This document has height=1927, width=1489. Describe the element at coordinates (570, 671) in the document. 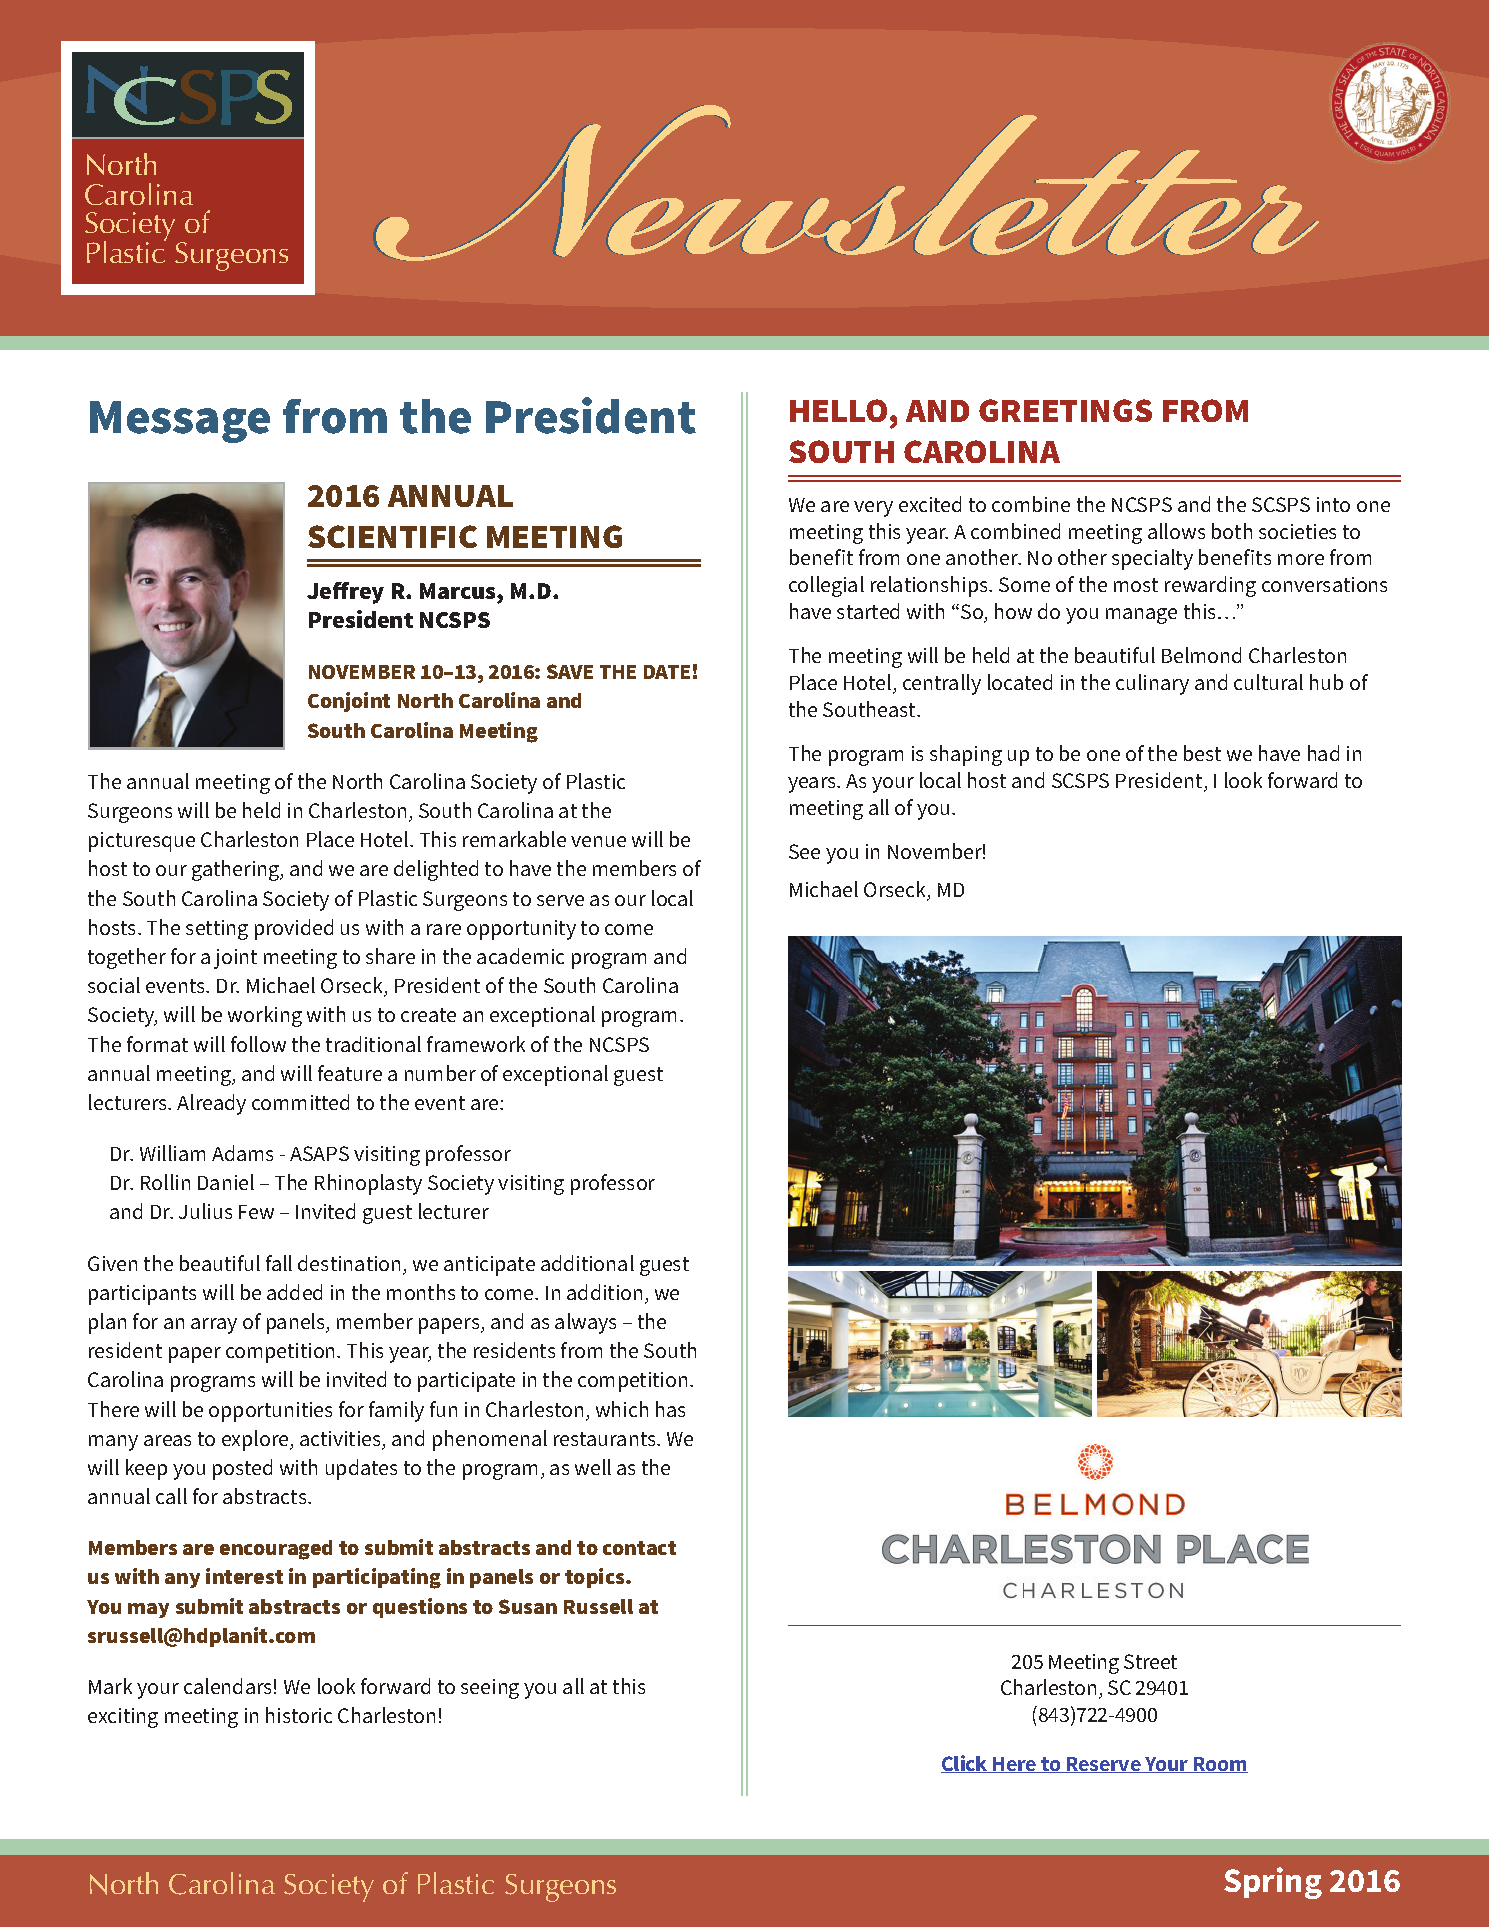

I see `SAVE` at that location.
